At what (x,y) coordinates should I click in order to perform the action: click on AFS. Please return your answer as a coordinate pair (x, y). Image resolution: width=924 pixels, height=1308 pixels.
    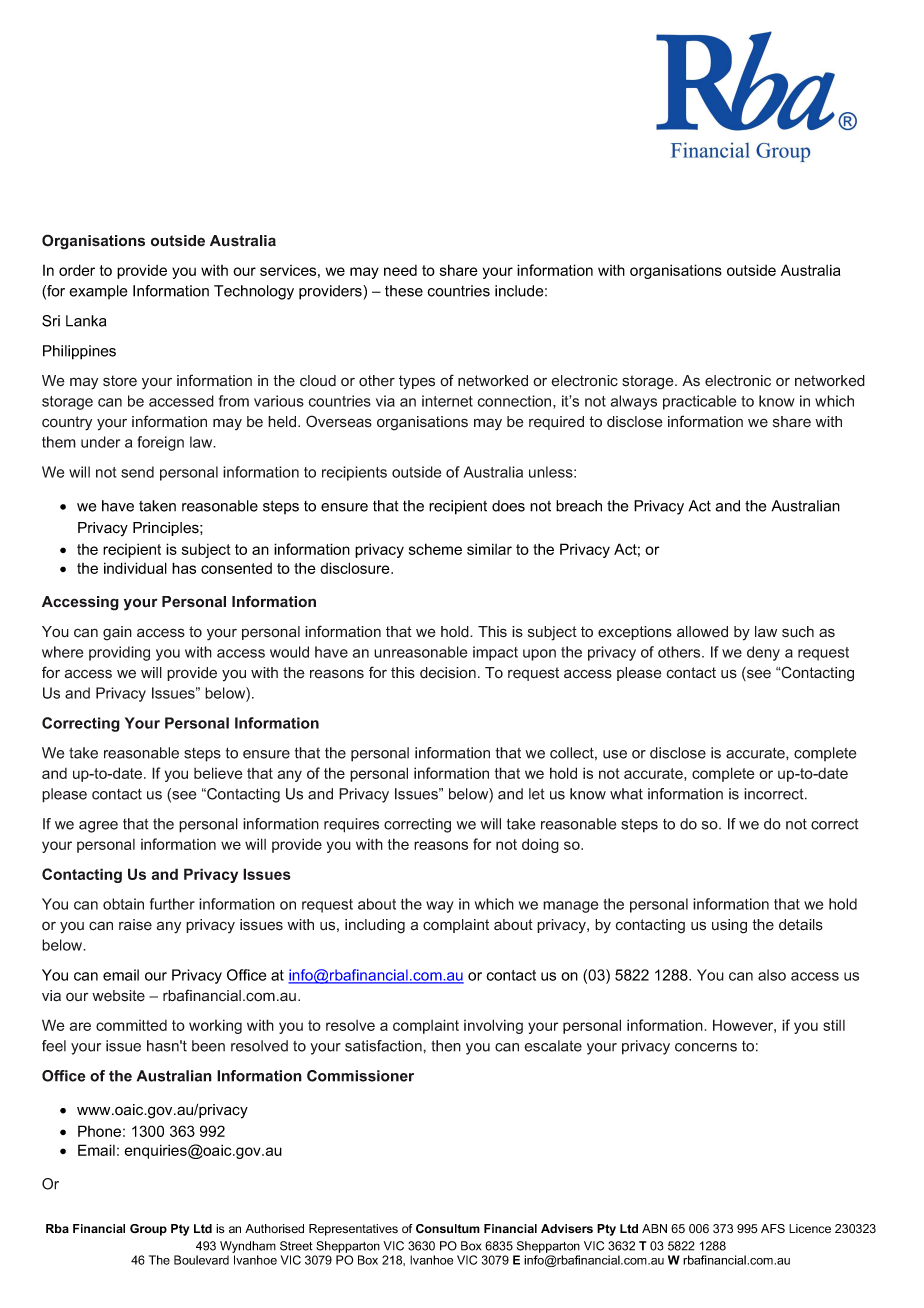
    Looking at the image, I should click on (773, 1228).
